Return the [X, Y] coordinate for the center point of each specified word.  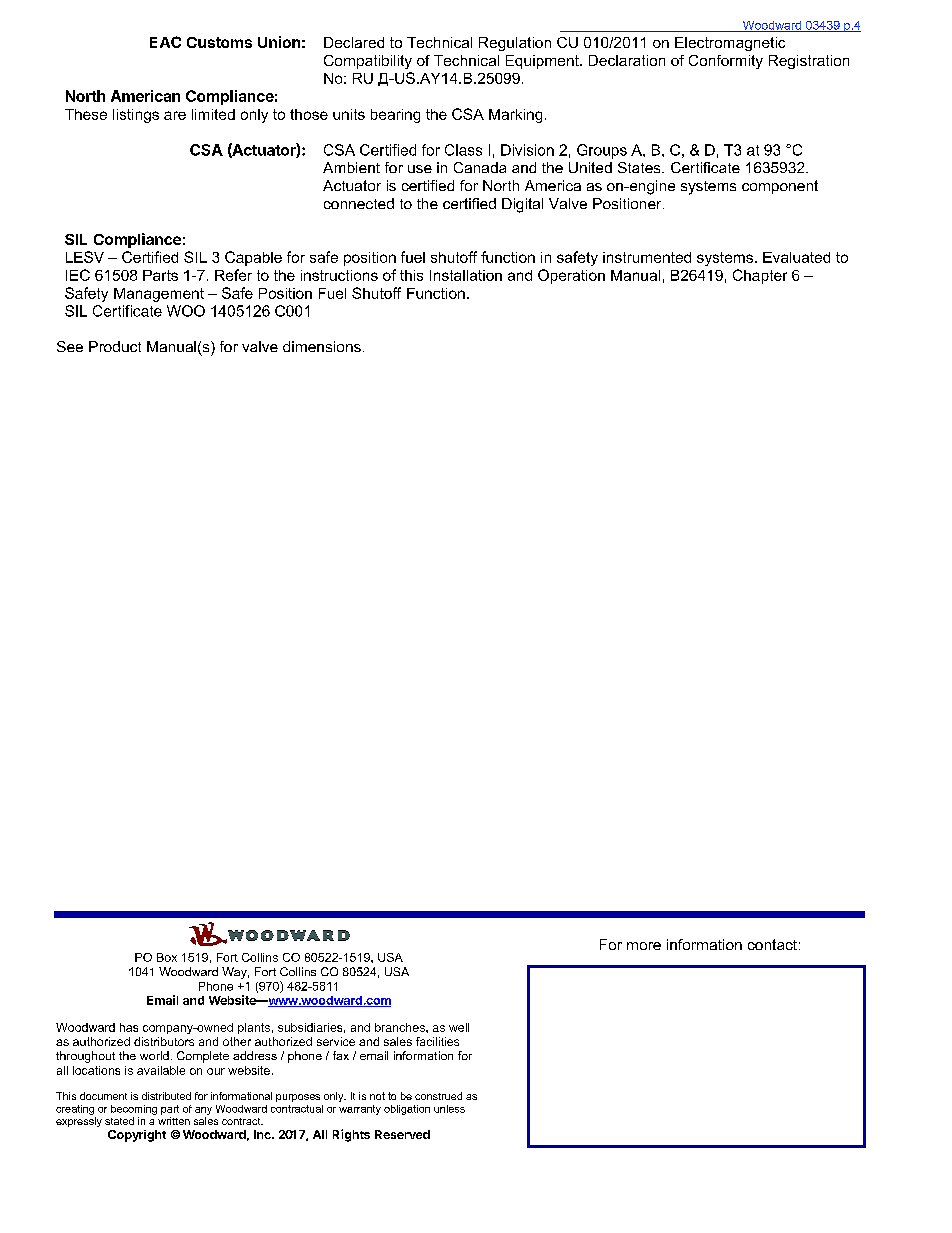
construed [438, 1096]
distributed [166, 1096]
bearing [395, 116]
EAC [165, 42]
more [644, 946]
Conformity [726, 62]
